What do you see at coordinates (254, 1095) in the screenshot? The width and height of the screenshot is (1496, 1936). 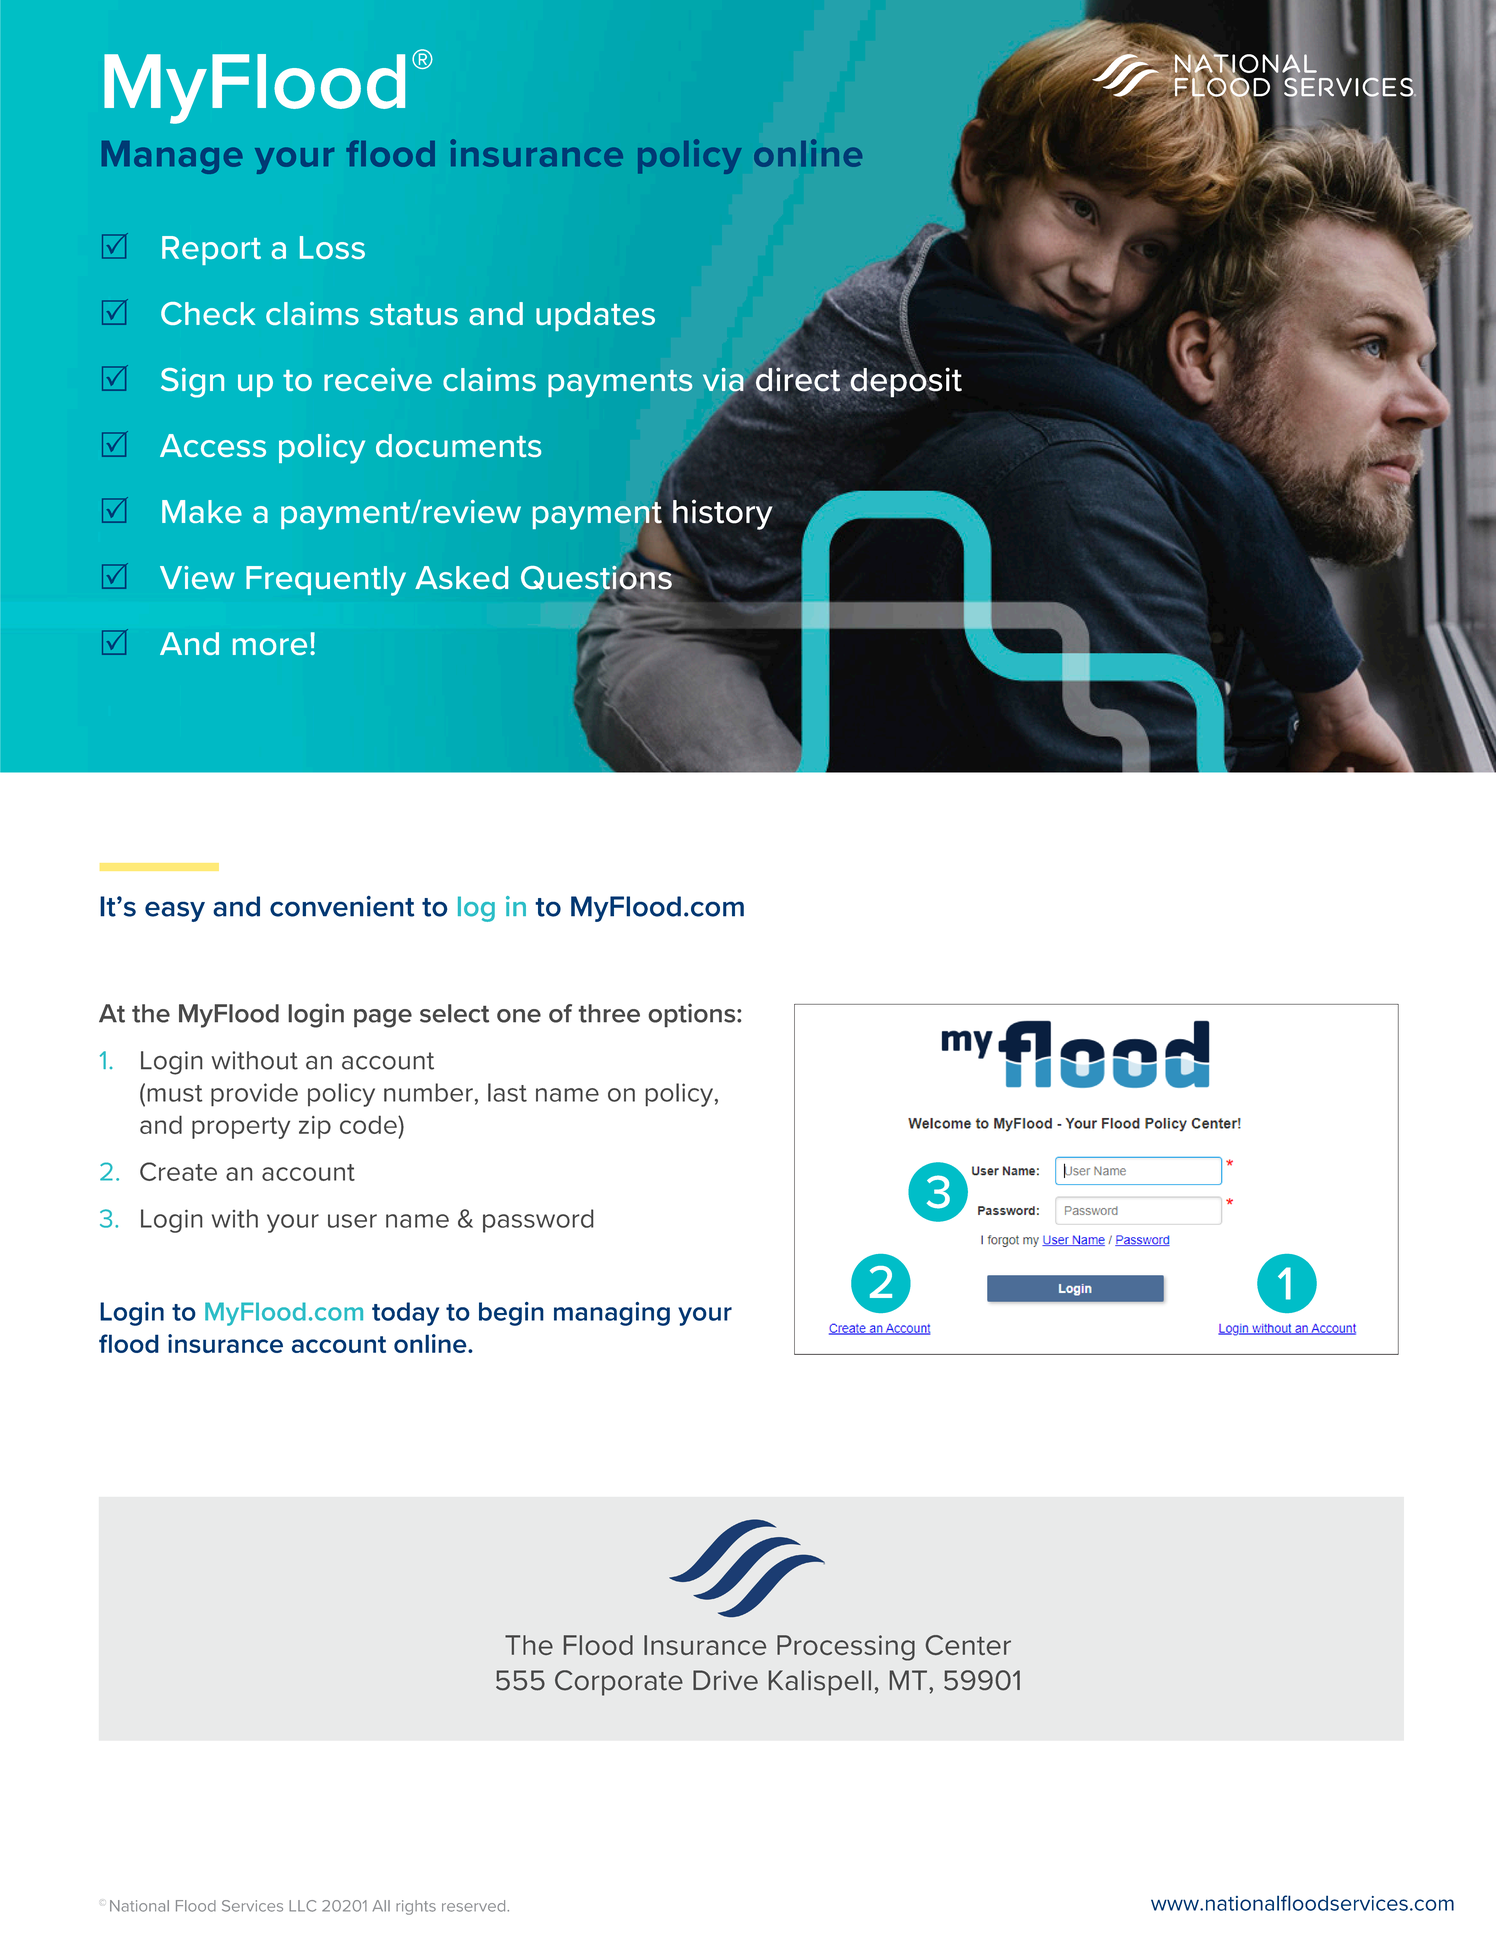 I see `provide` at bounding box center [254, 1095].
